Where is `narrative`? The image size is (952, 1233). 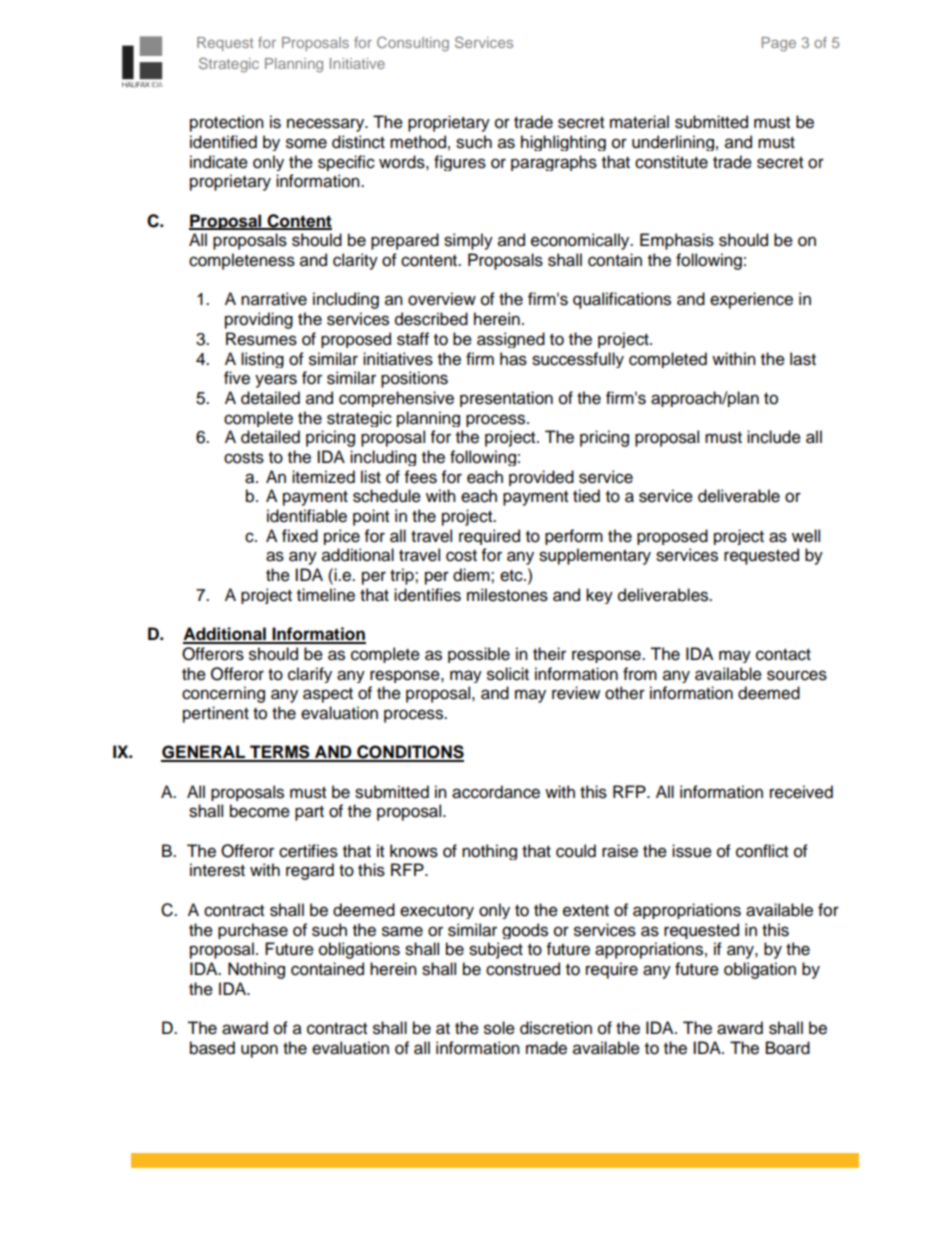
narrative is located at coordinates (274, 299).
